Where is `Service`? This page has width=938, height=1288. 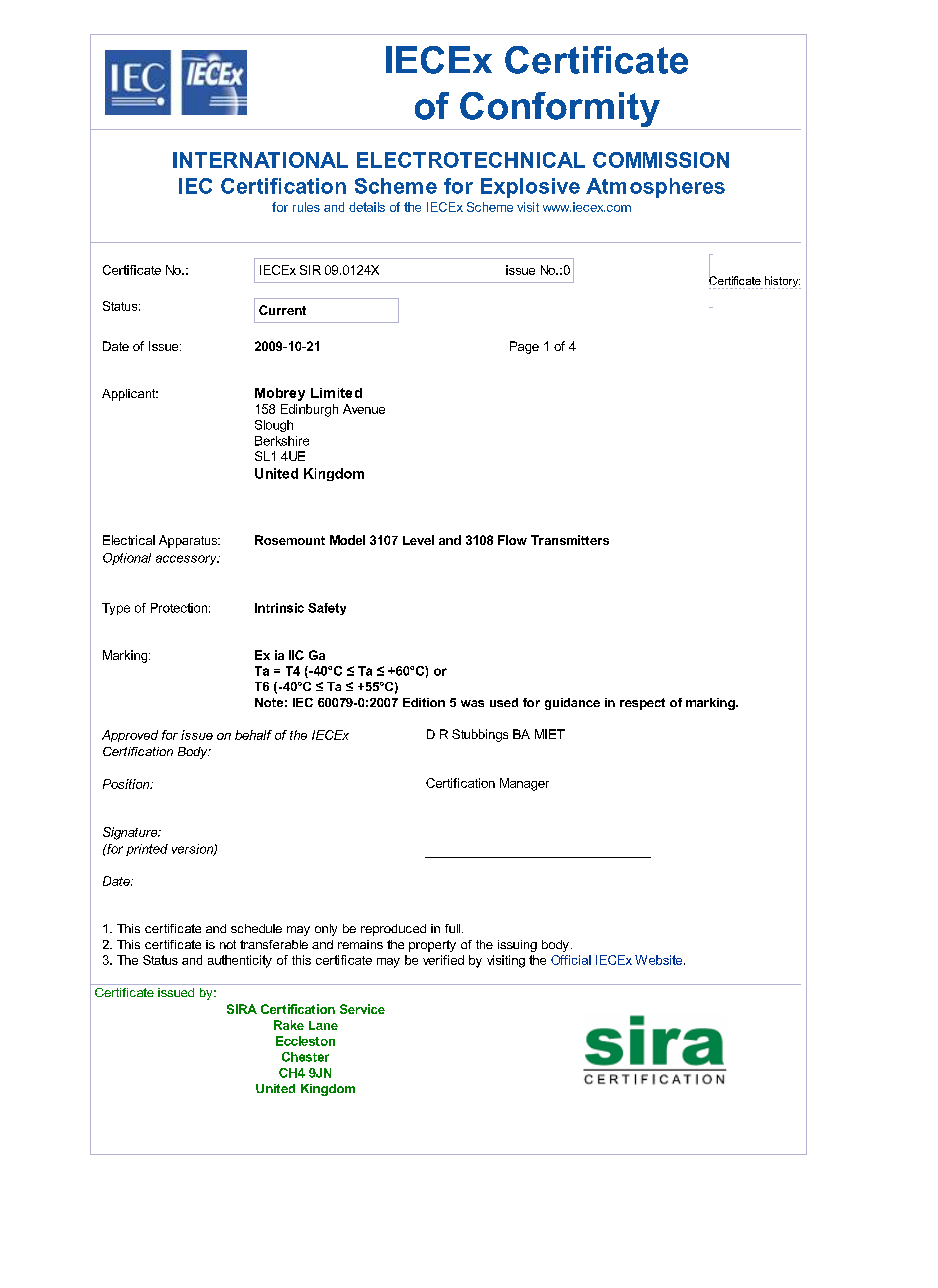
Service is located at coordinates (362, 1009).
